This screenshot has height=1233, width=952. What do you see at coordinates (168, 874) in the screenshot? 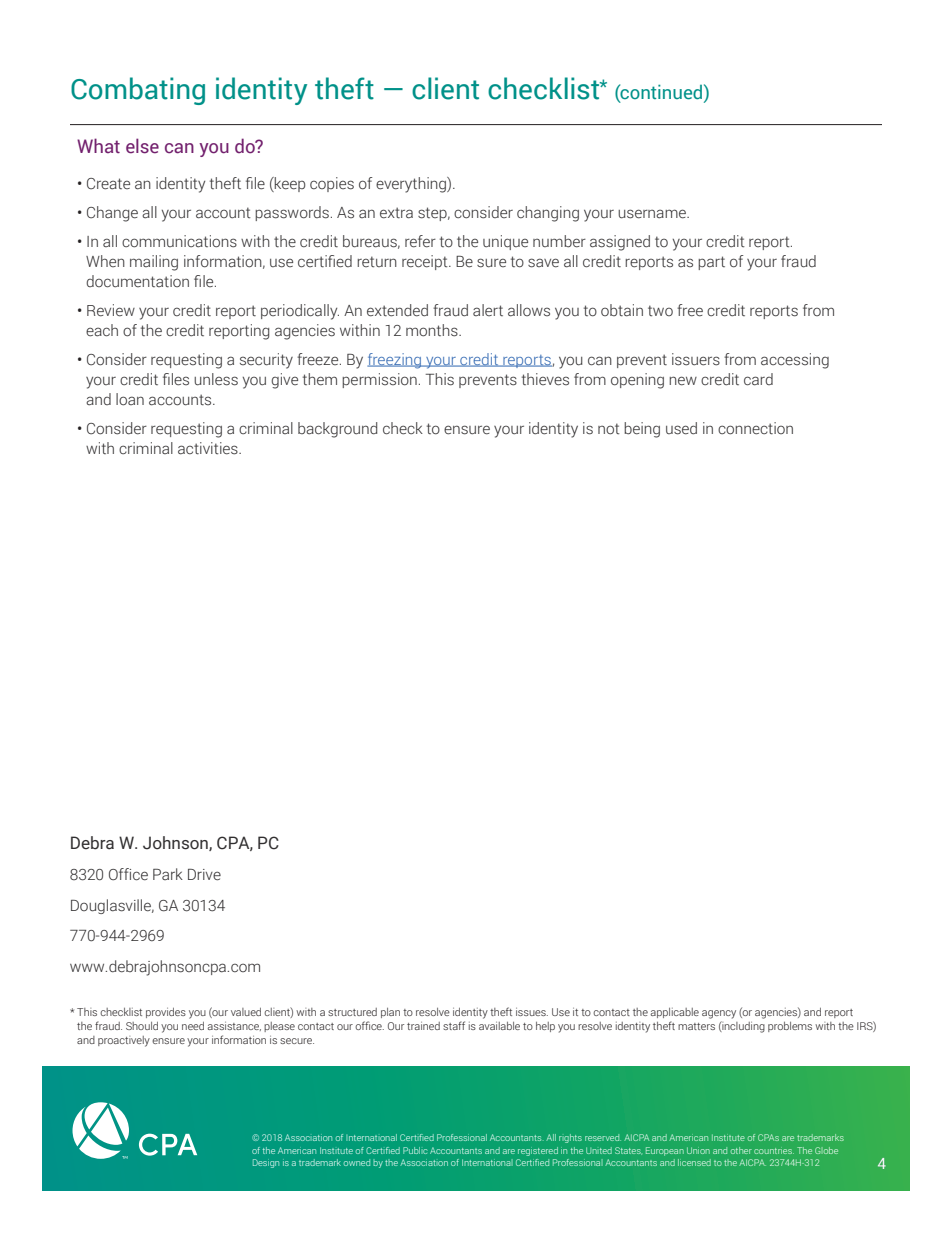
I see `Park` at bounding box center [168, 874].
